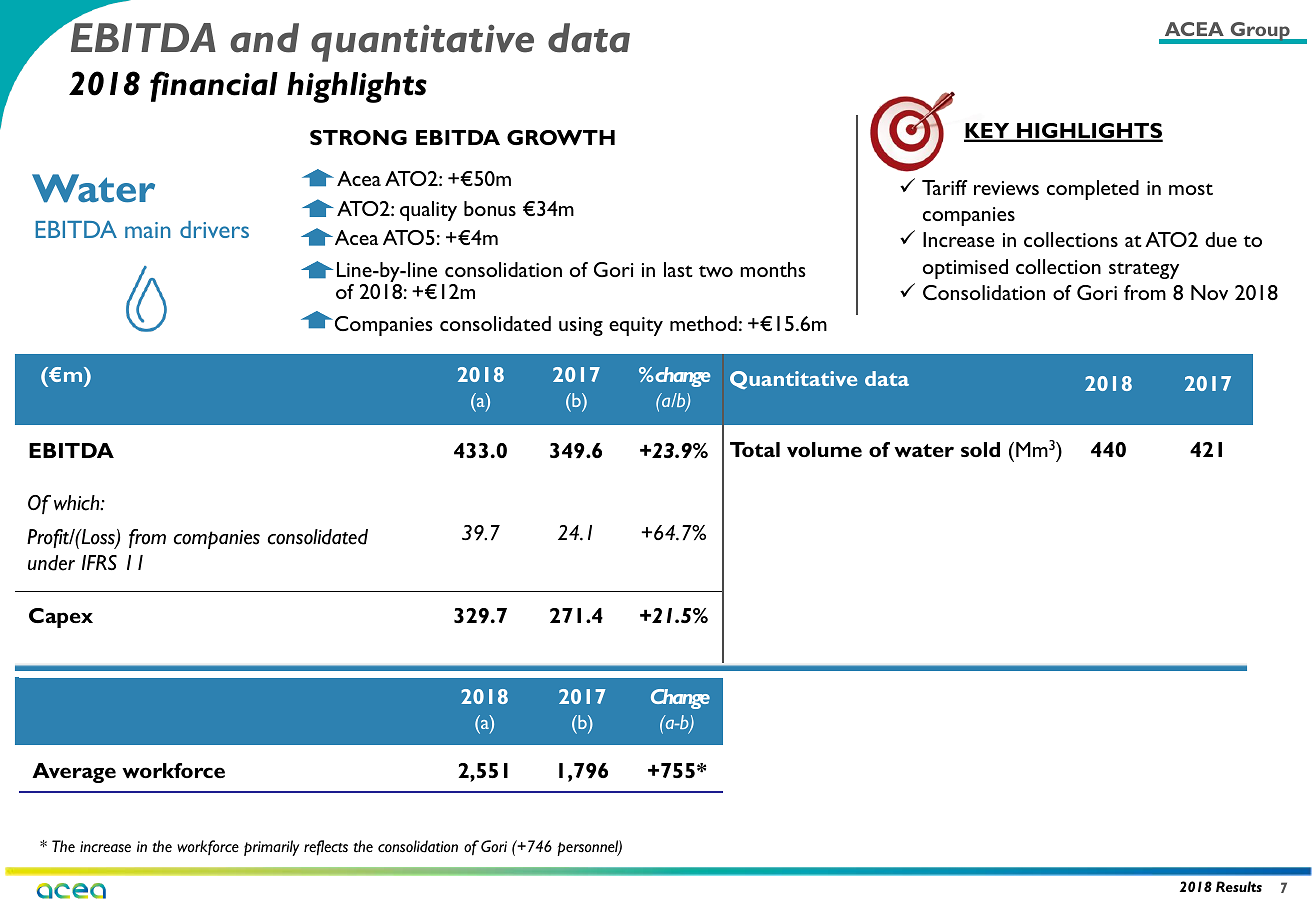 The image size is (1316, 911). What do you see at coordinates (988, 132) in the screenshot?
I see `KEY` at bounding box center [988, 132].
